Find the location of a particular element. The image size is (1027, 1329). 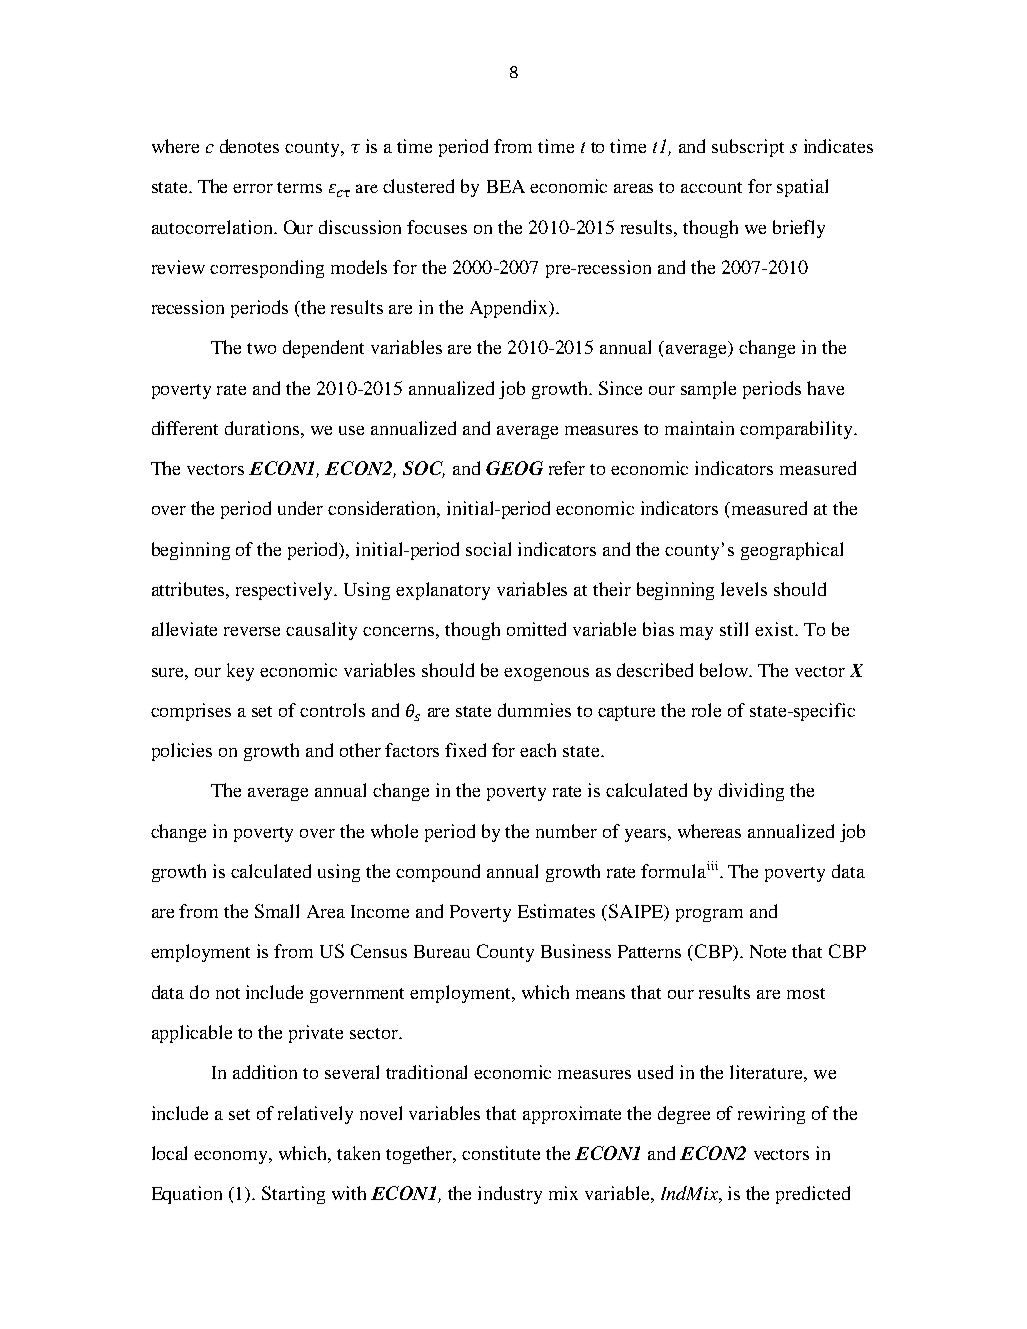

dividing is located at coordinates (751, 792).
